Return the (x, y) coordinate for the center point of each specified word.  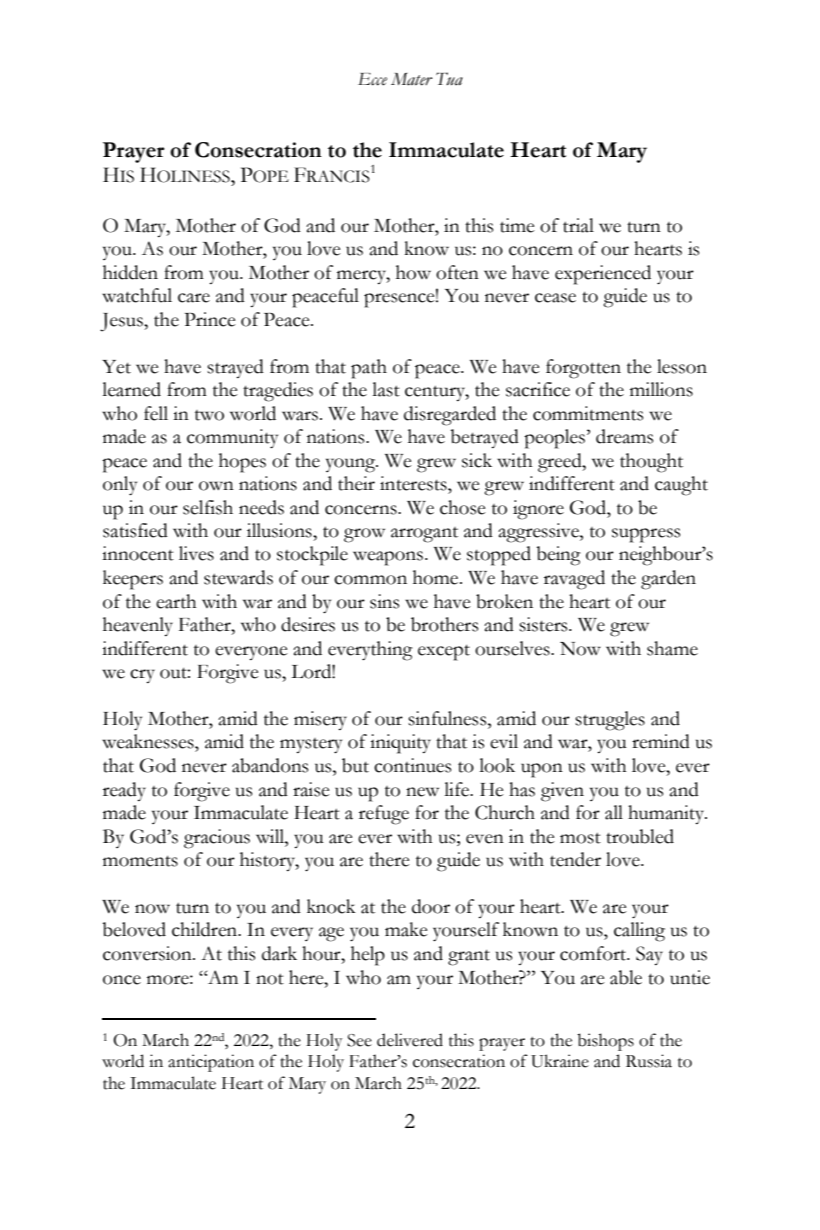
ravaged (574, 580)
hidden (130, 272)
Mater (412, 79)
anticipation (211, 1063)
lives (196, 553)
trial (578, 225)
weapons (389, 558)
